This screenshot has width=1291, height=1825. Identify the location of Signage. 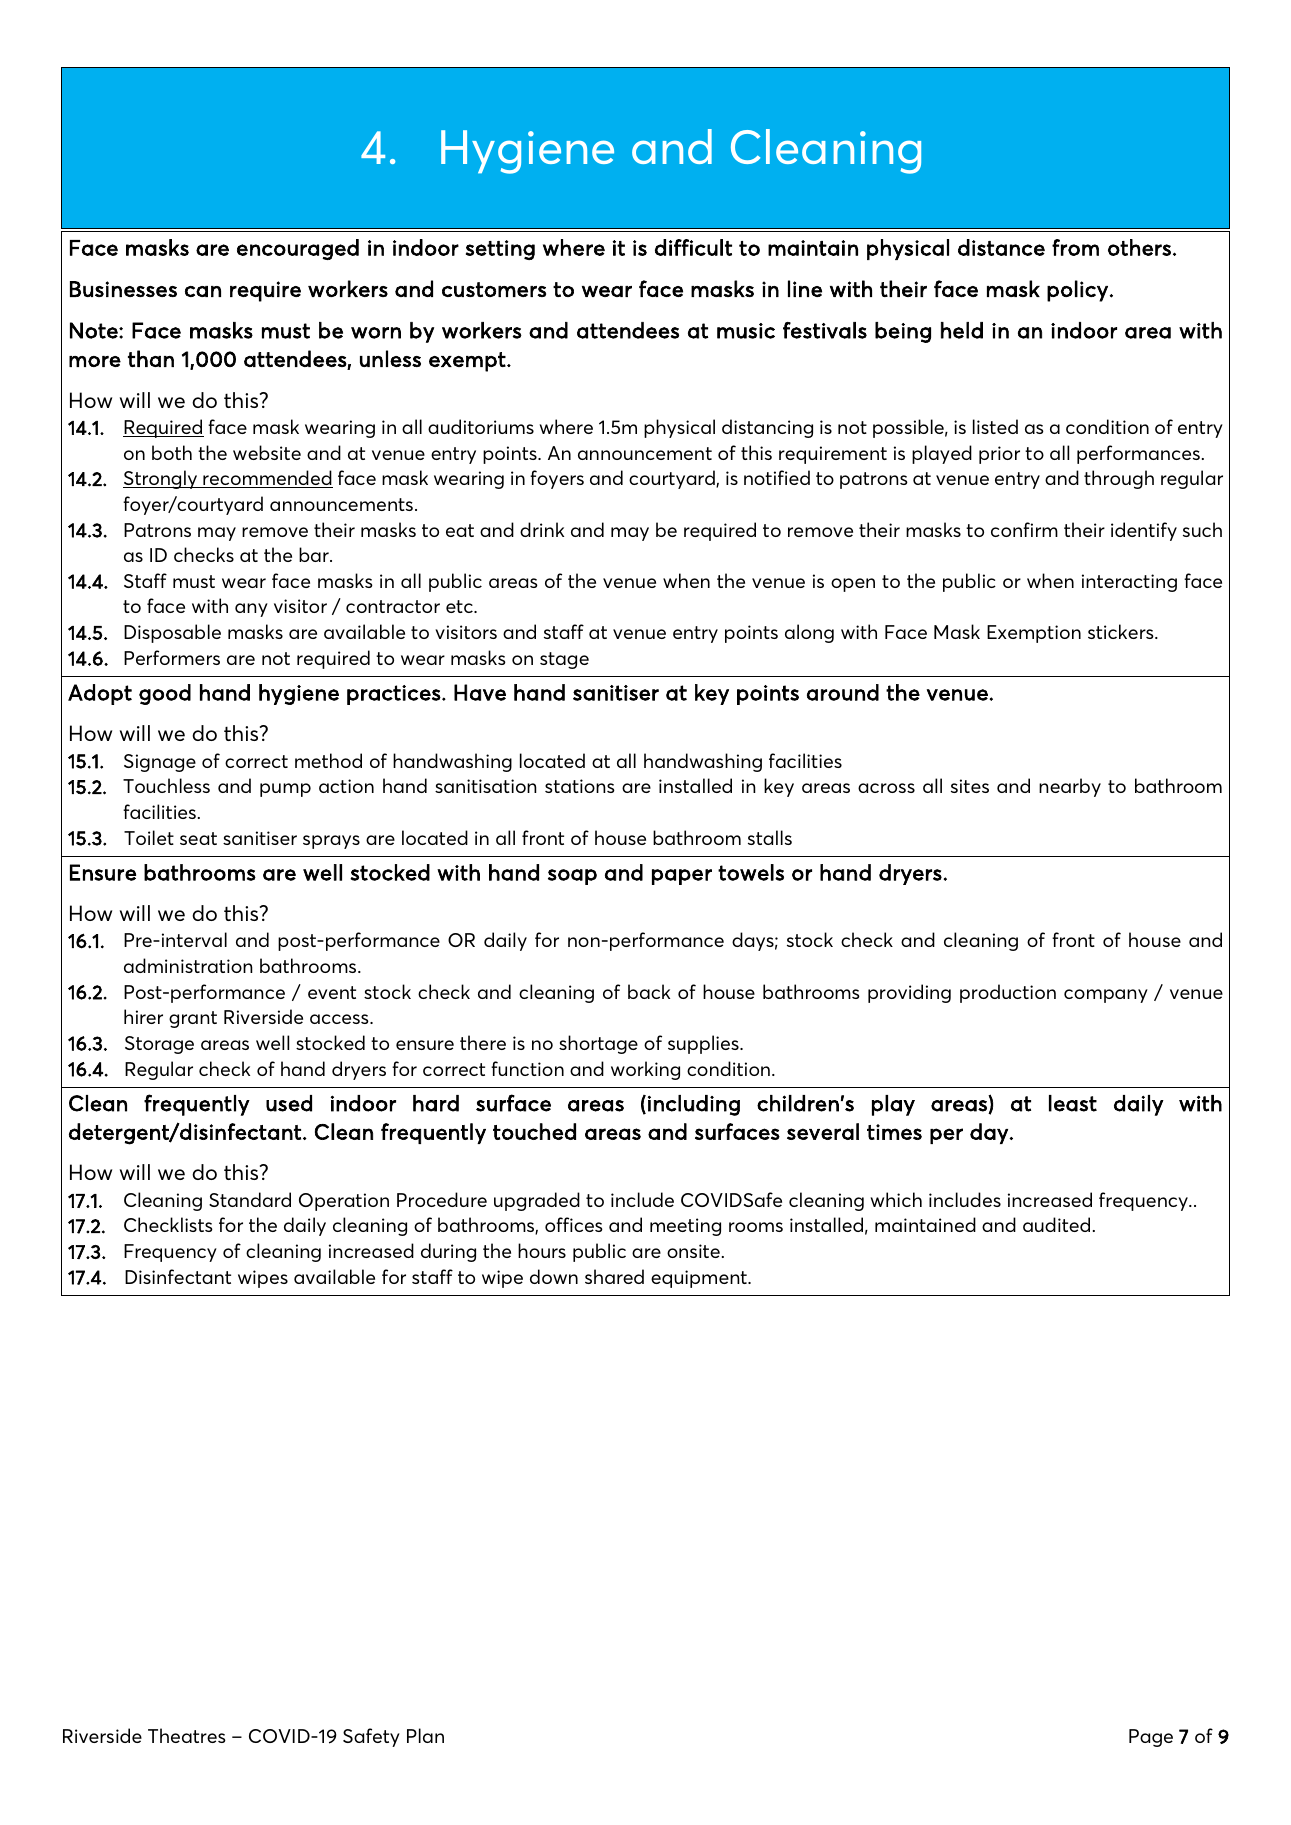
(160, 763).
